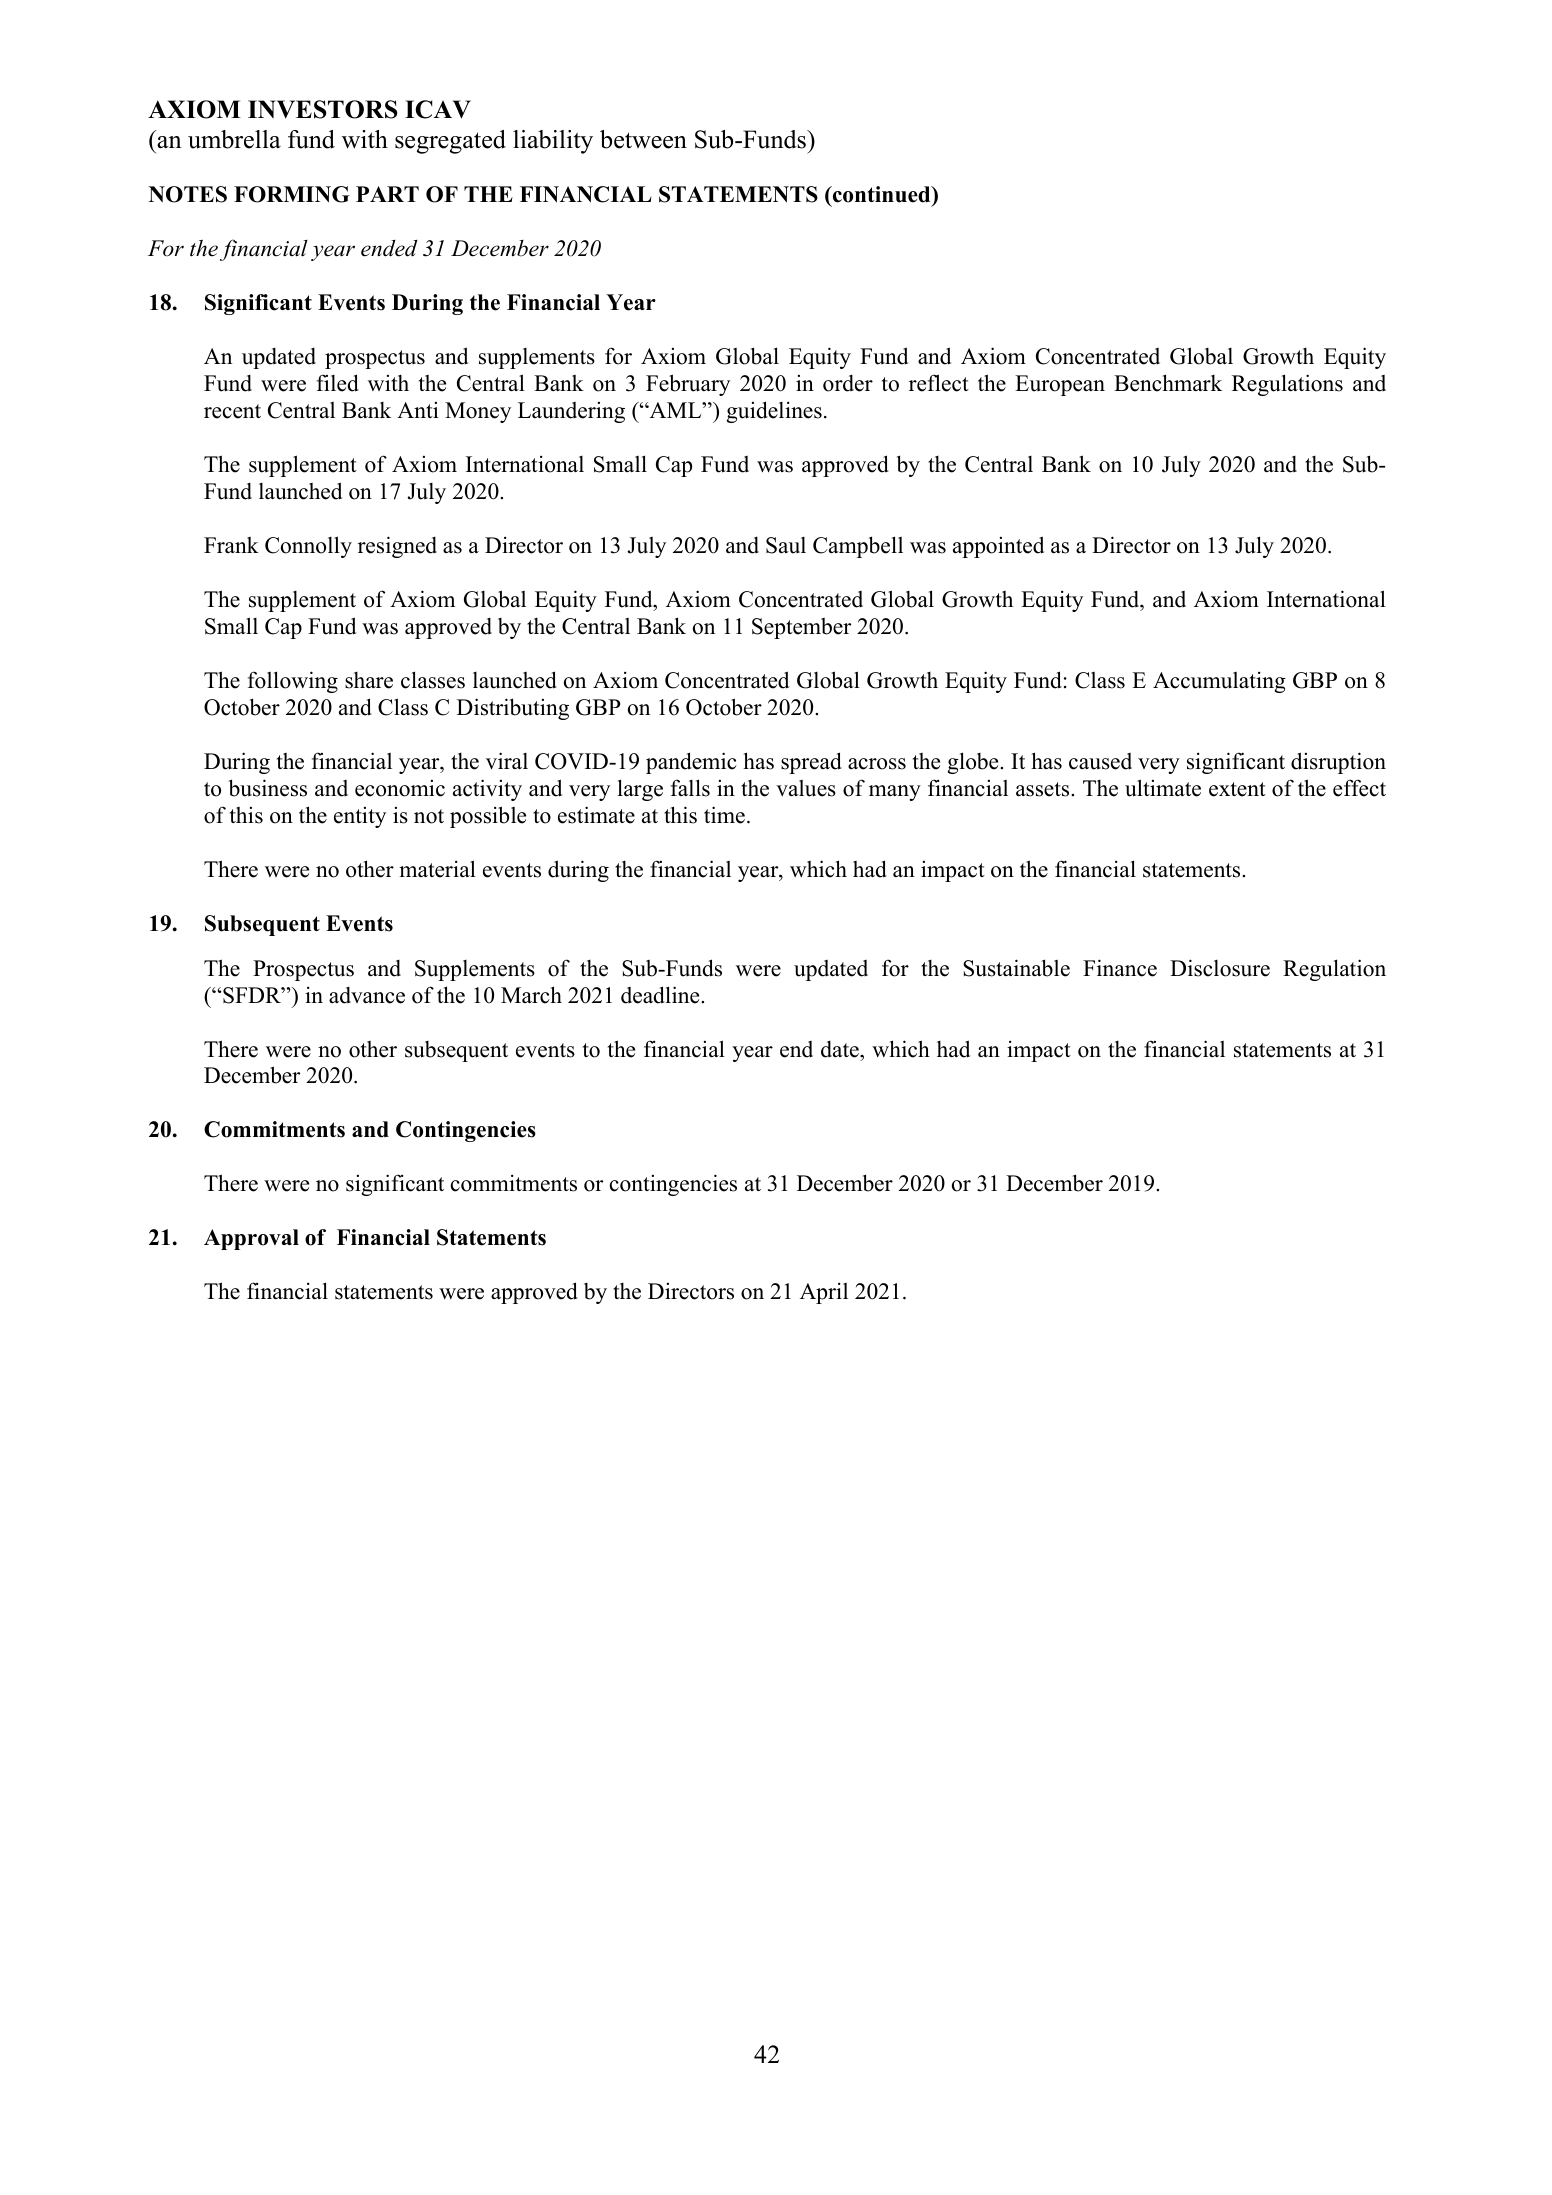  What do you see at coordinates (1220, 968) in the screenshot?
I see `Disclosure` at bounding box center [1220, 968].
